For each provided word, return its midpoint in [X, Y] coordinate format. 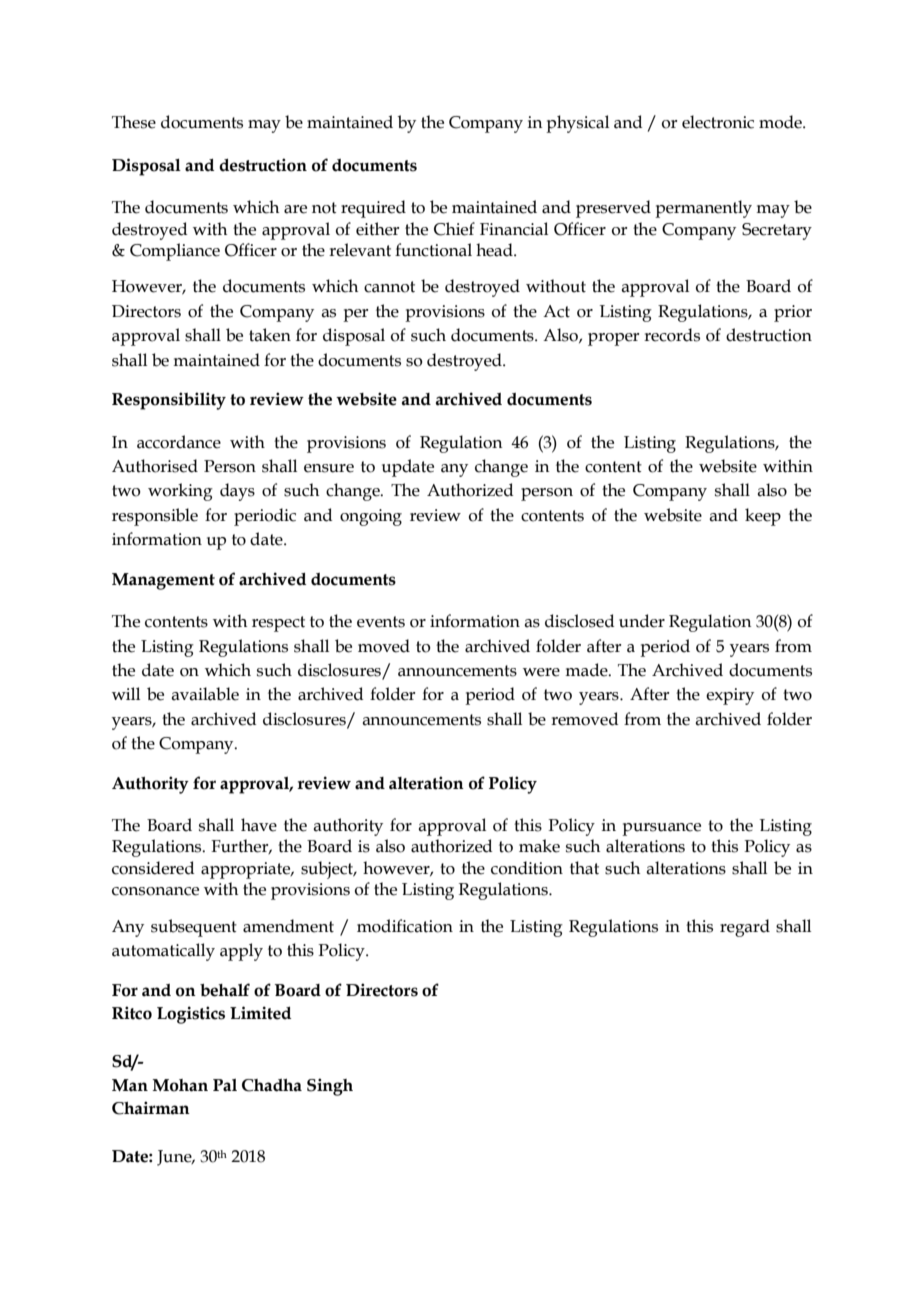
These [134, 122]
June [175, 1158]
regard [745, 928]
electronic [718, 122]
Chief [454, 229]
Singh [330, 1087]
